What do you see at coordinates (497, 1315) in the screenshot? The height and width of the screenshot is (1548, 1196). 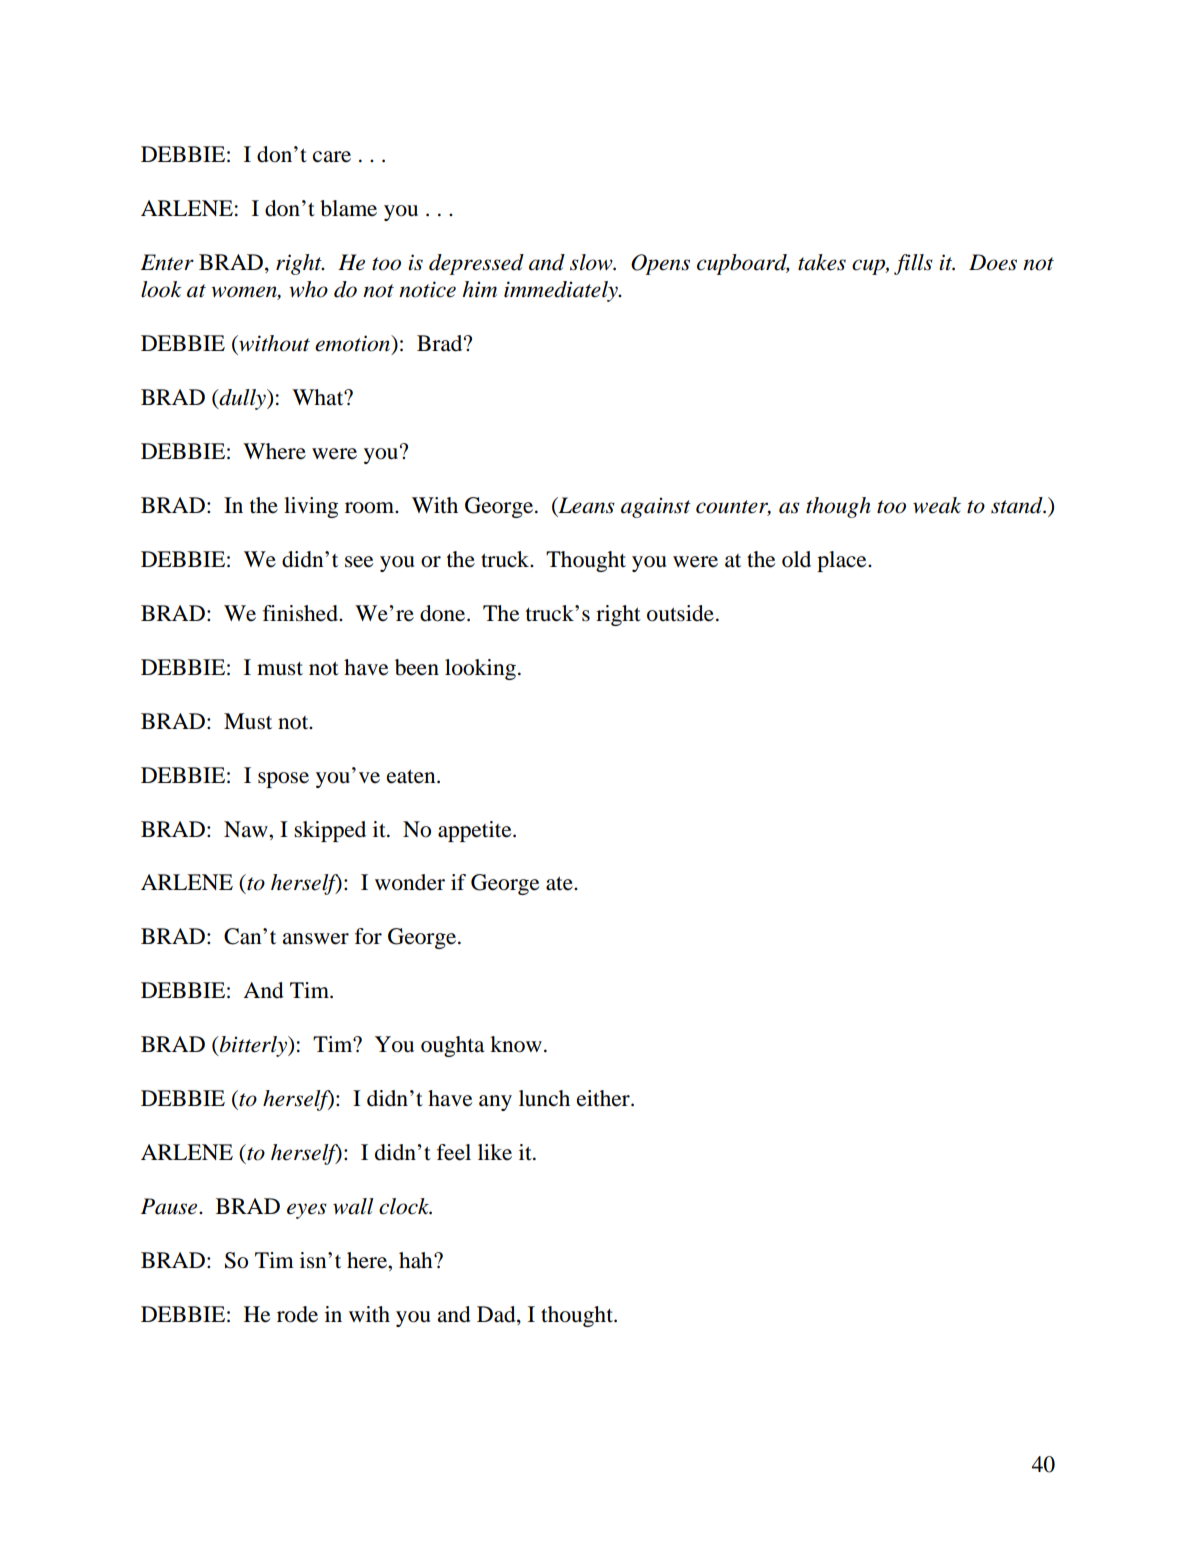 I see `Dad` at bounding box center [497, 1315].
